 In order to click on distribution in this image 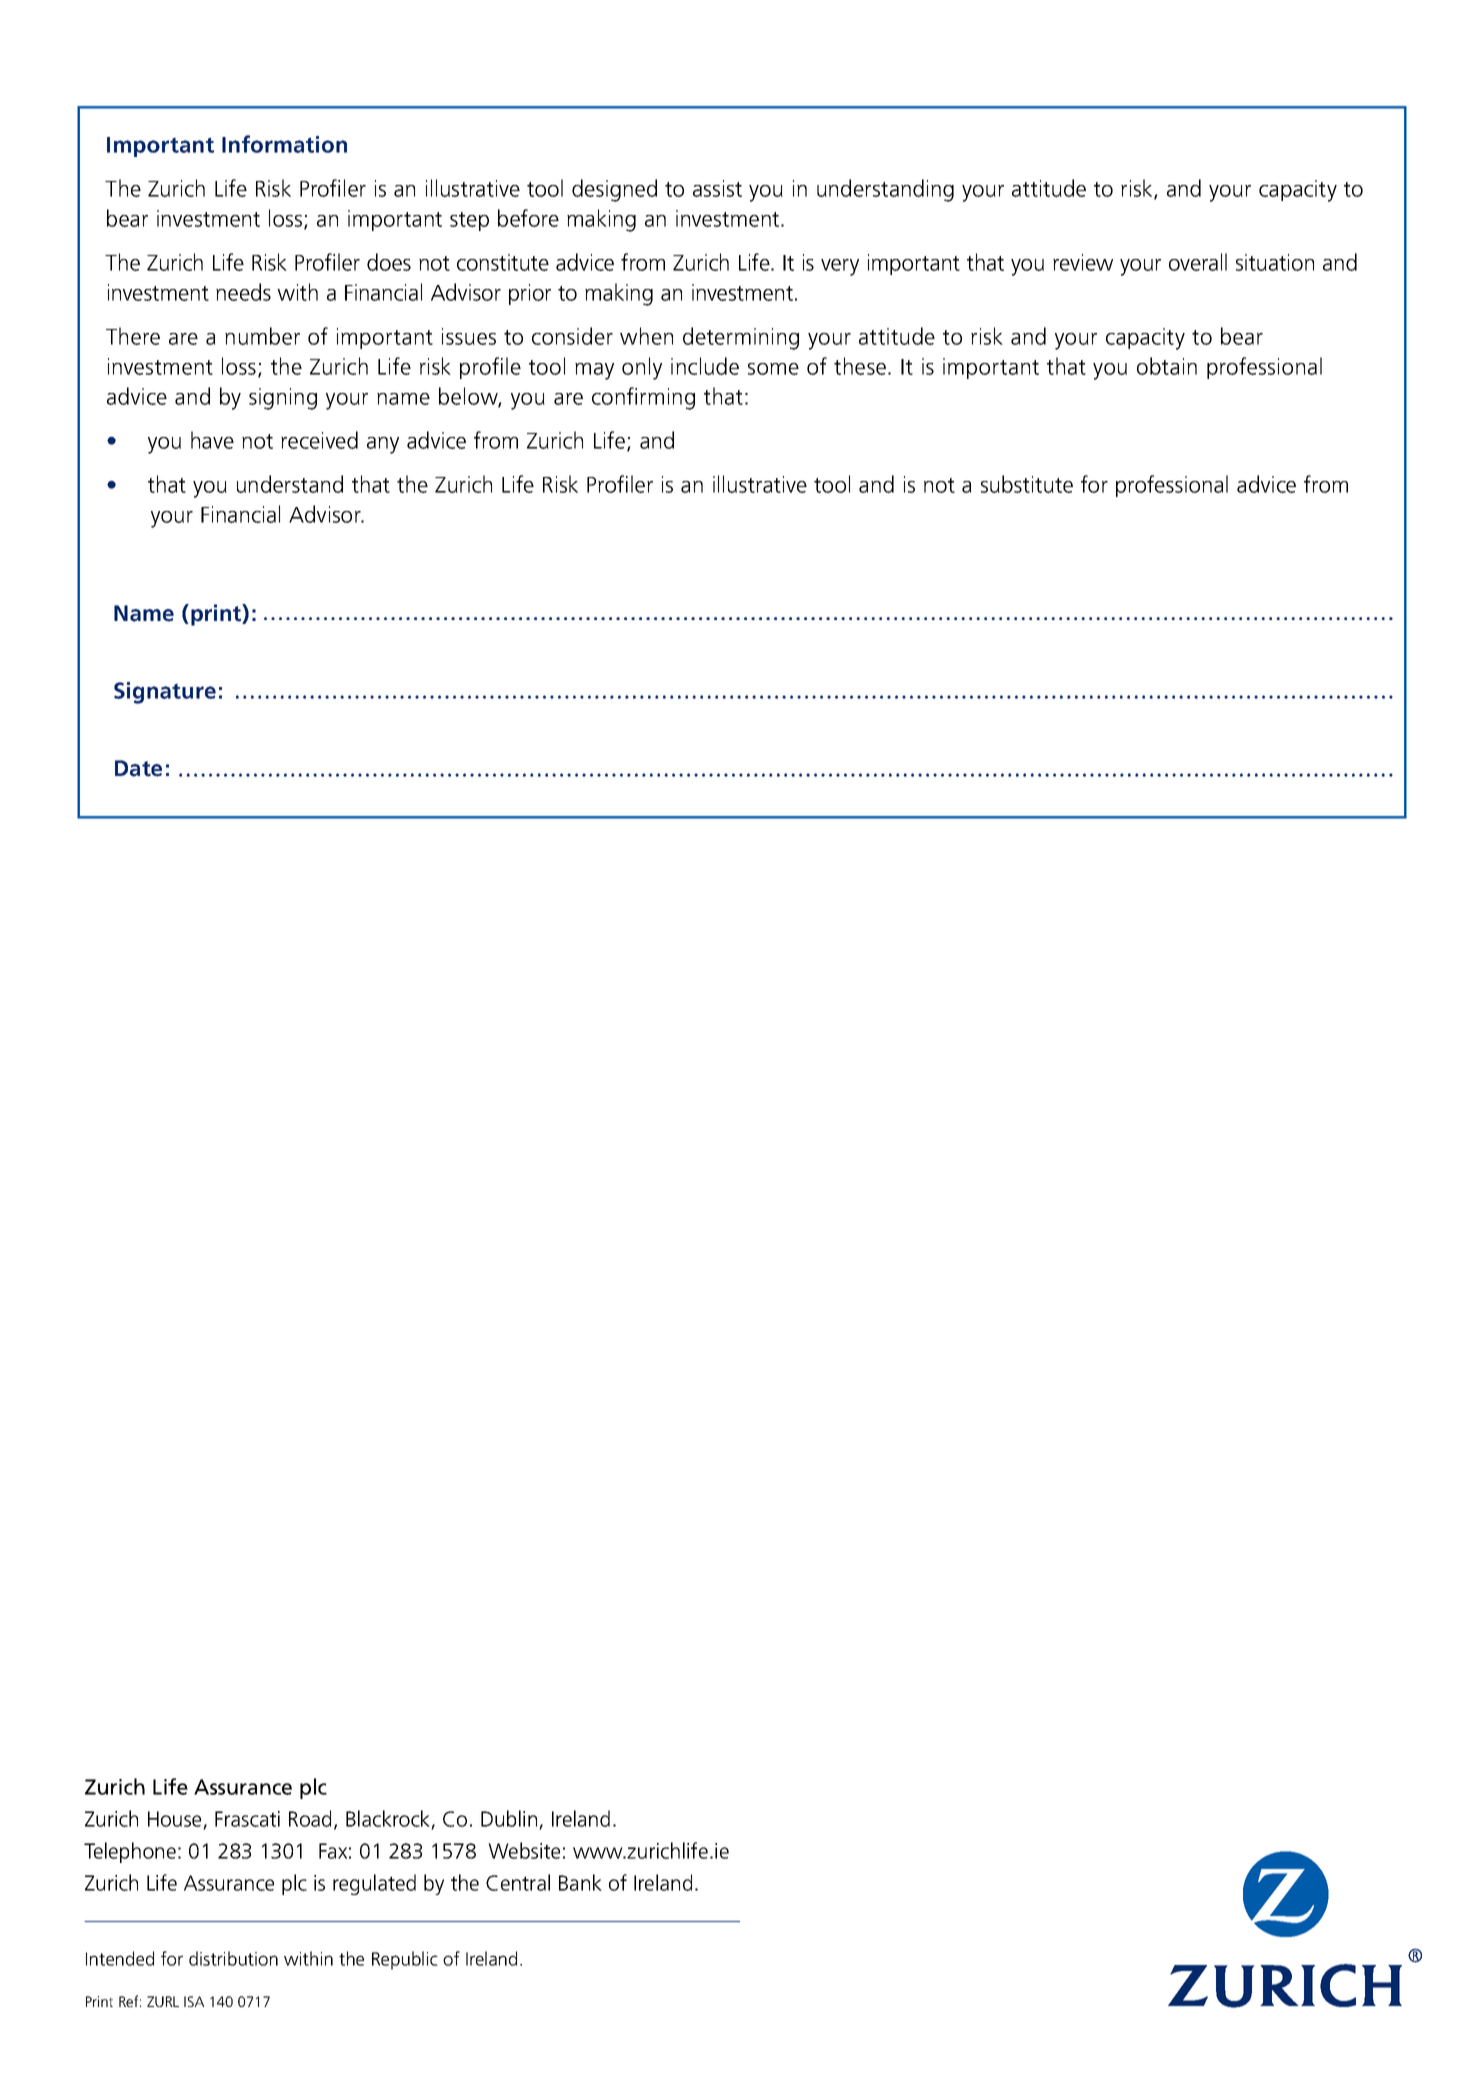, I will do `click(233, 1958)`.
